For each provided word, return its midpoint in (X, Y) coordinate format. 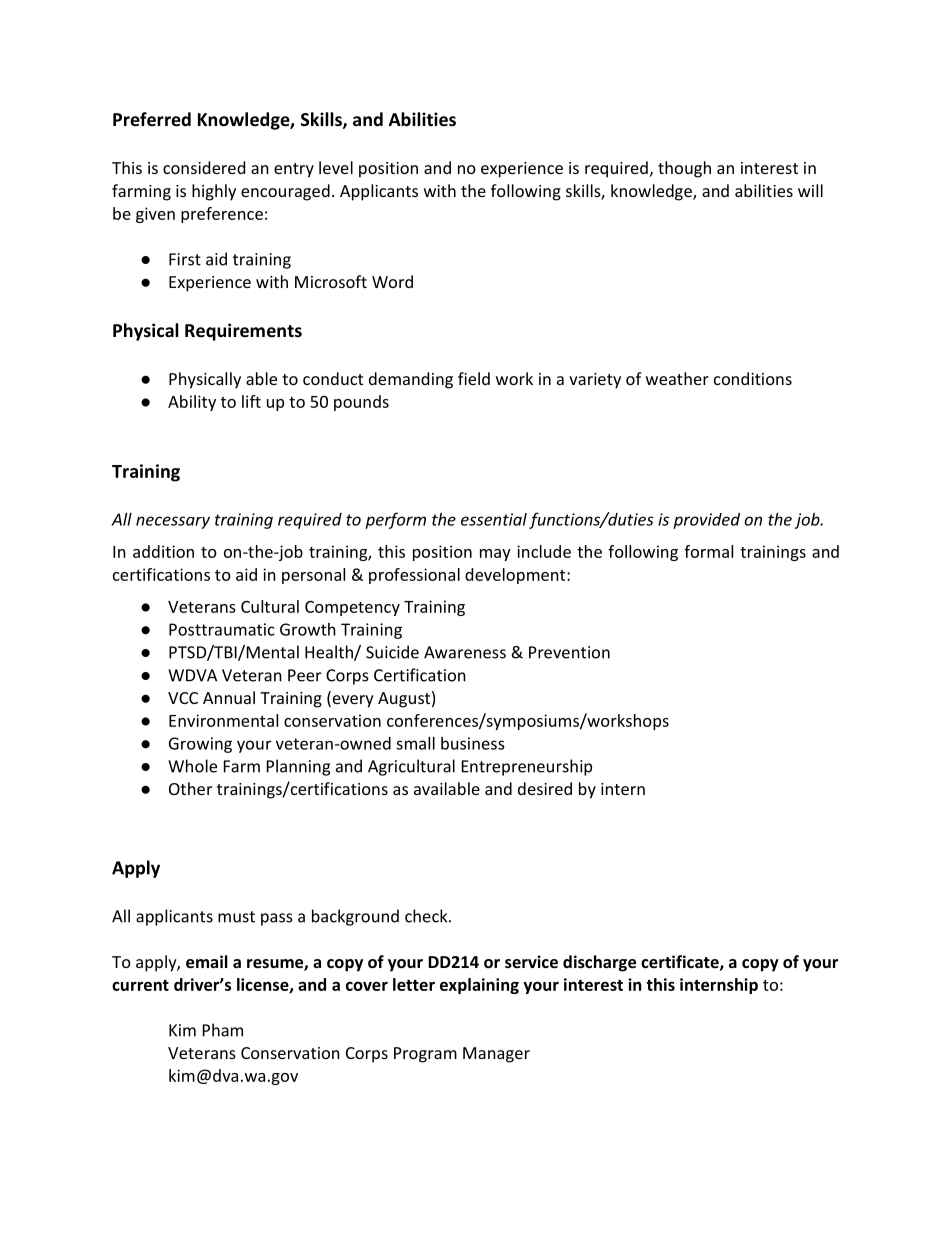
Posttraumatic (221, 629)
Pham (223, 1030)
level (336, 167)
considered (204, 167)
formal (708, 551)
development (516, 576)
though (684, 169)
